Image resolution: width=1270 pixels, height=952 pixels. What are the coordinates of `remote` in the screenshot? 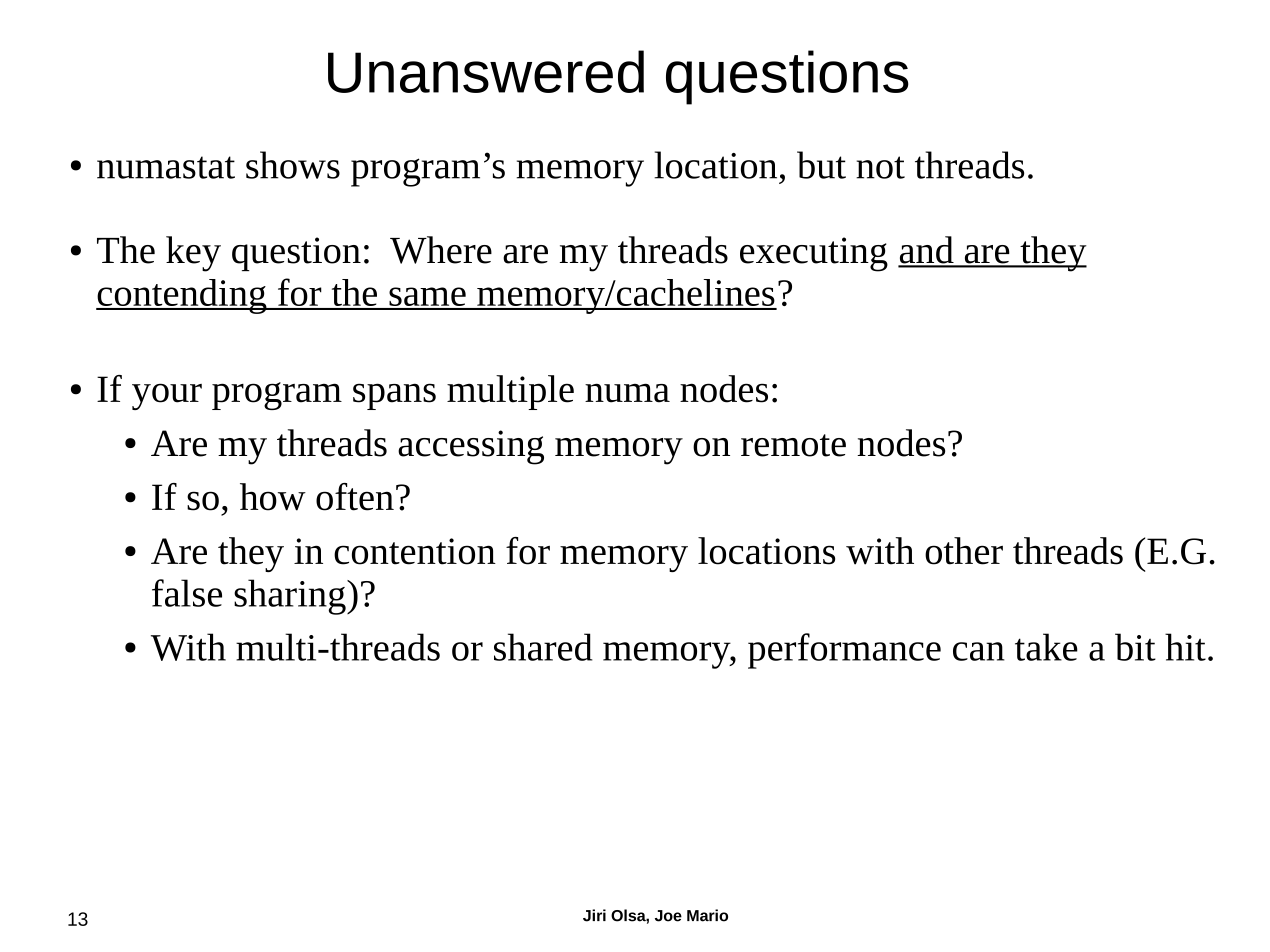 It's located at (793, 445).
